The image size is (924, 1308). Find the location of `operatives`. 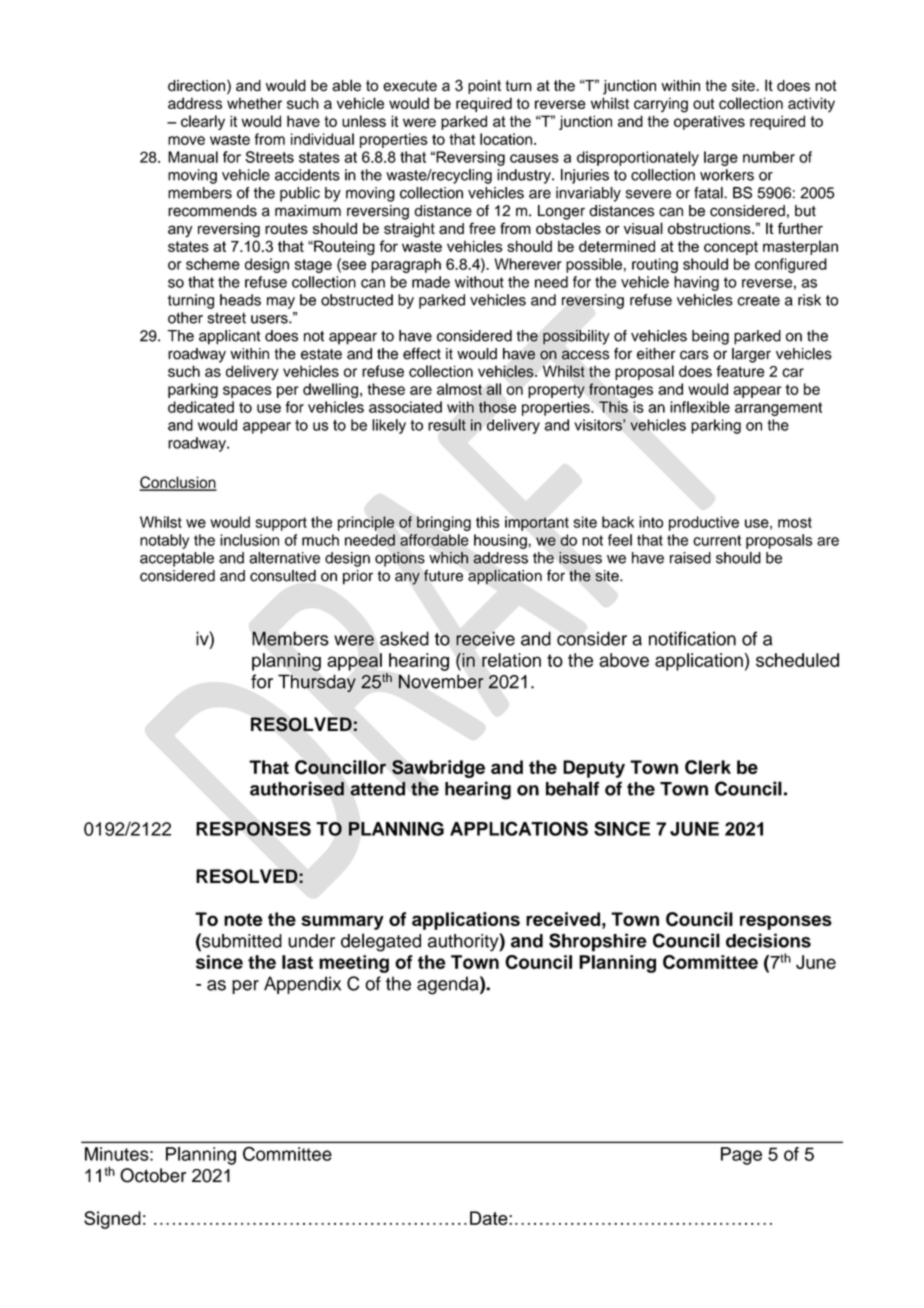

operatives is located at coordinates (709, 122).
